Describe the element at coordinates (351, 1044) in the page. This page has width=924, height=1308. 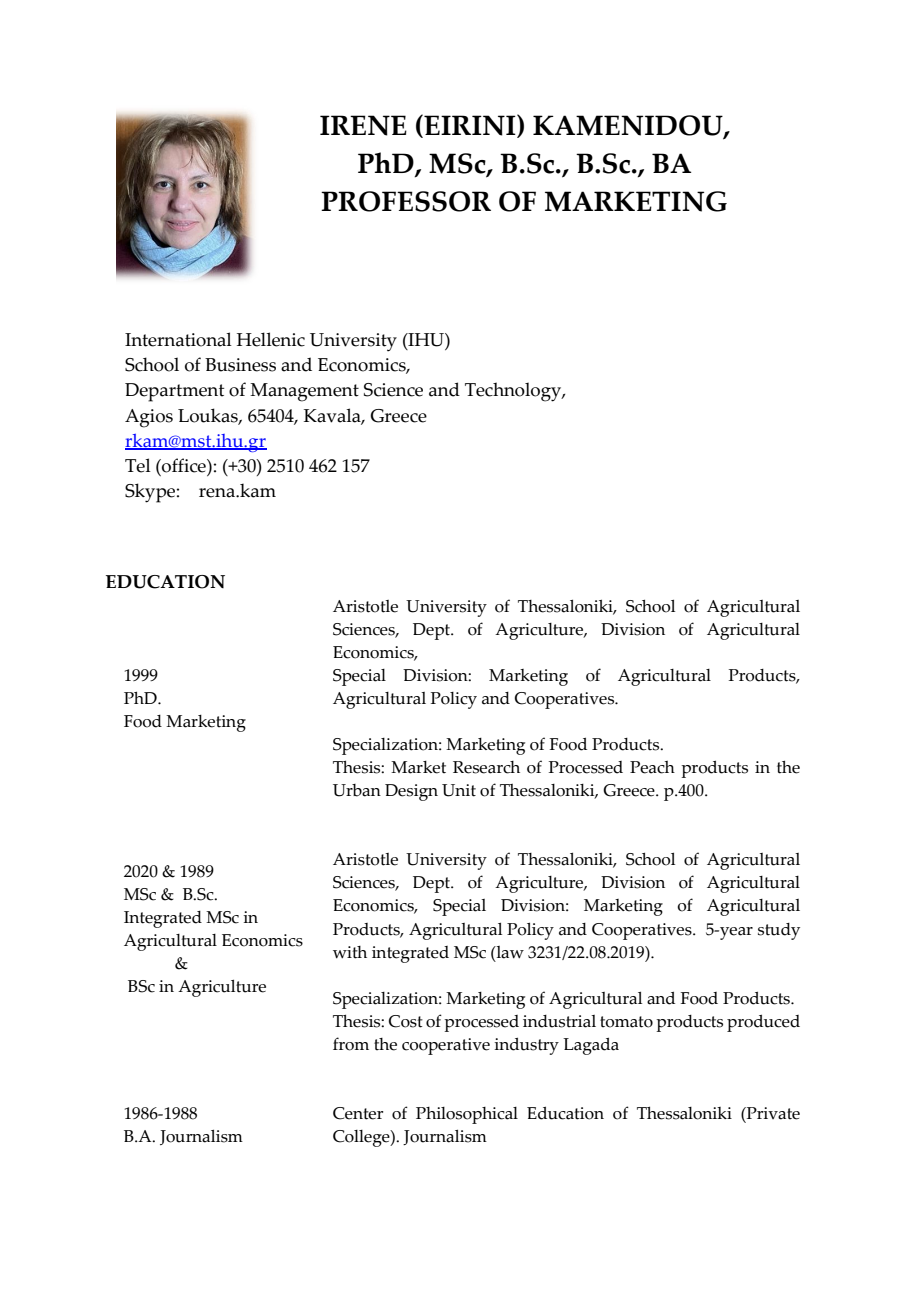
I see `from` at that location.
